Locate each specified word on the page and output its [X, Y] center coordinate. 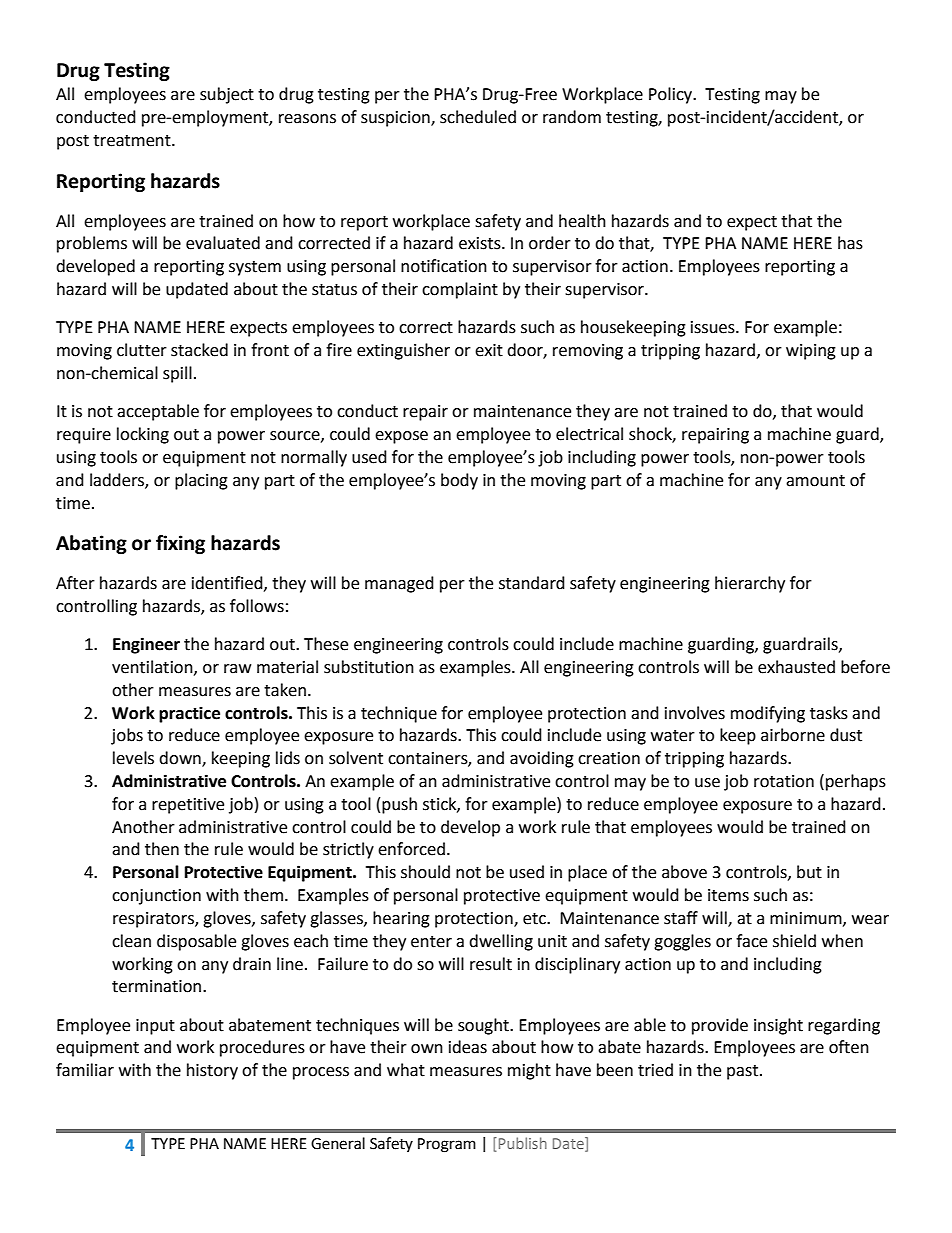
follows [257, 606]
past [744, 1072]
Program [447, 1145]
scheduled [478, 117]
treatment [133, 141]
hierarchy [750, 584]
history [212, 1071]
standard [532, 583]
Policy [672, 95]
